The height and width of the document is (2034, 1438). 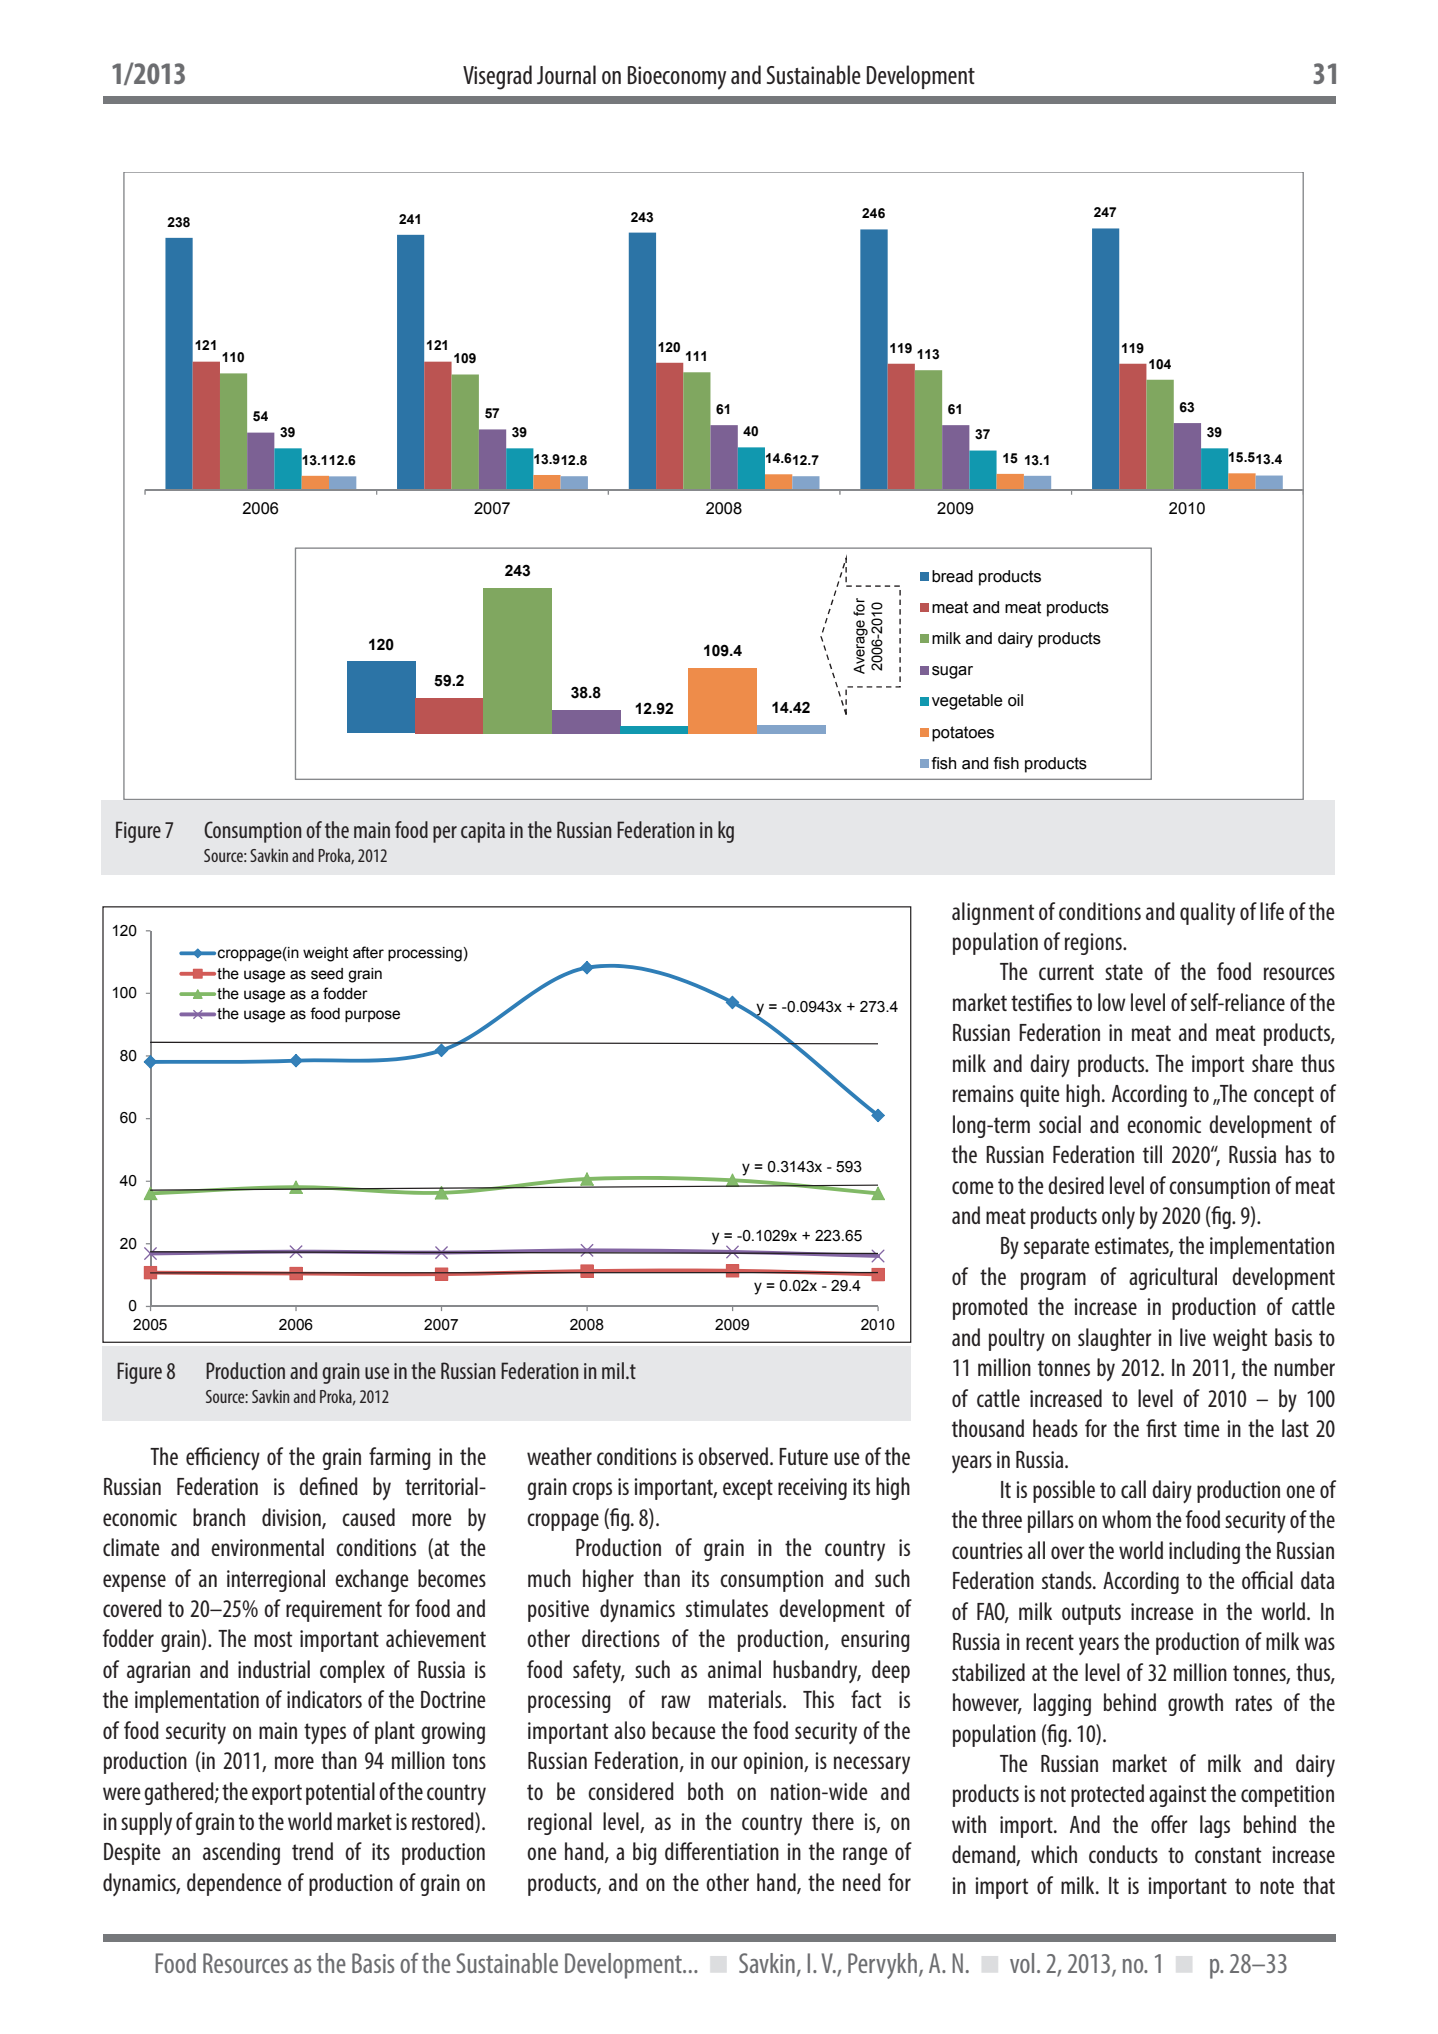 What do you see at coordinates (993, 913) in the document?
I see `alignment` at bounding box center [993, 913].
